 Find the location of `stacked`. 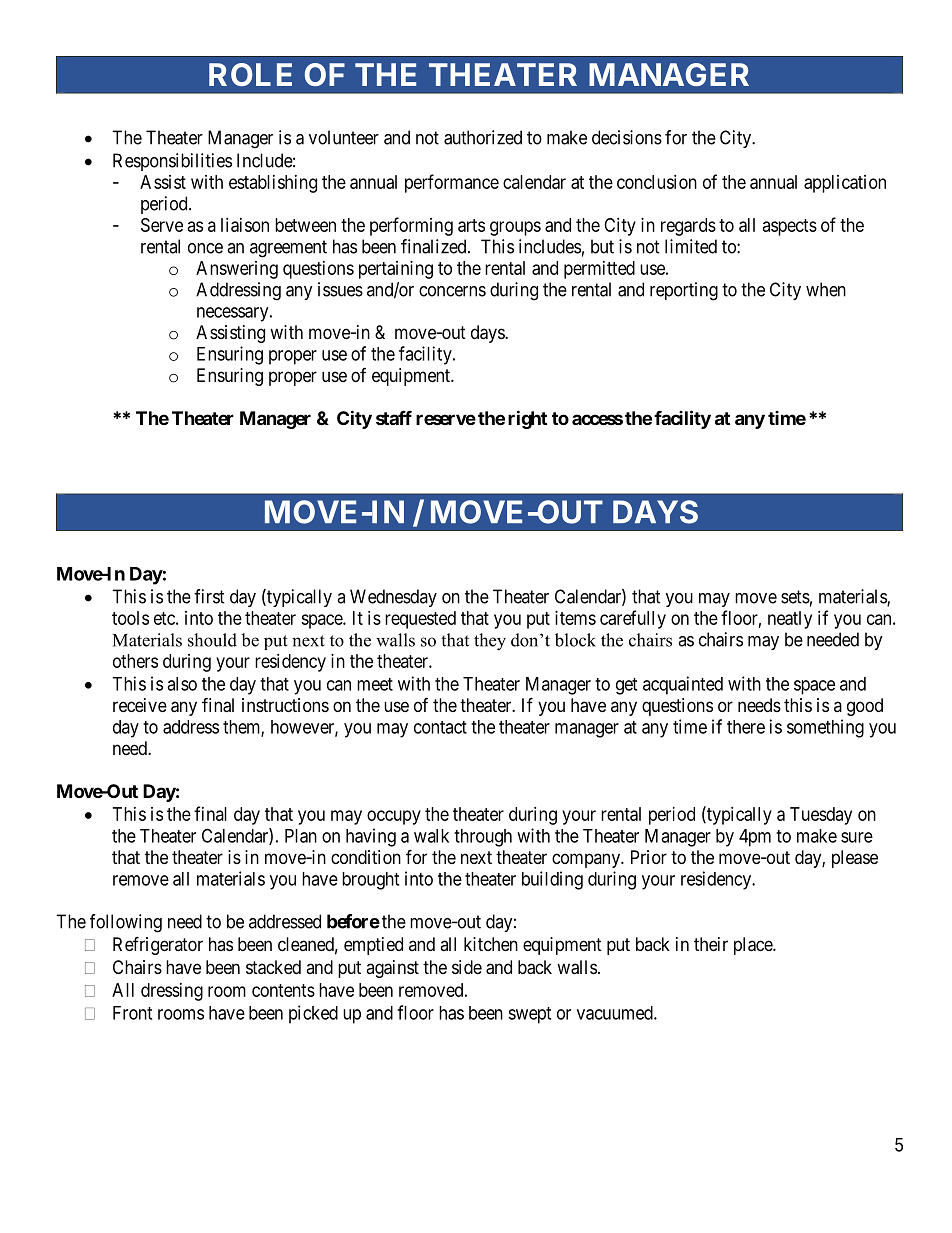

stacked is located at coordinates (273, 967).
